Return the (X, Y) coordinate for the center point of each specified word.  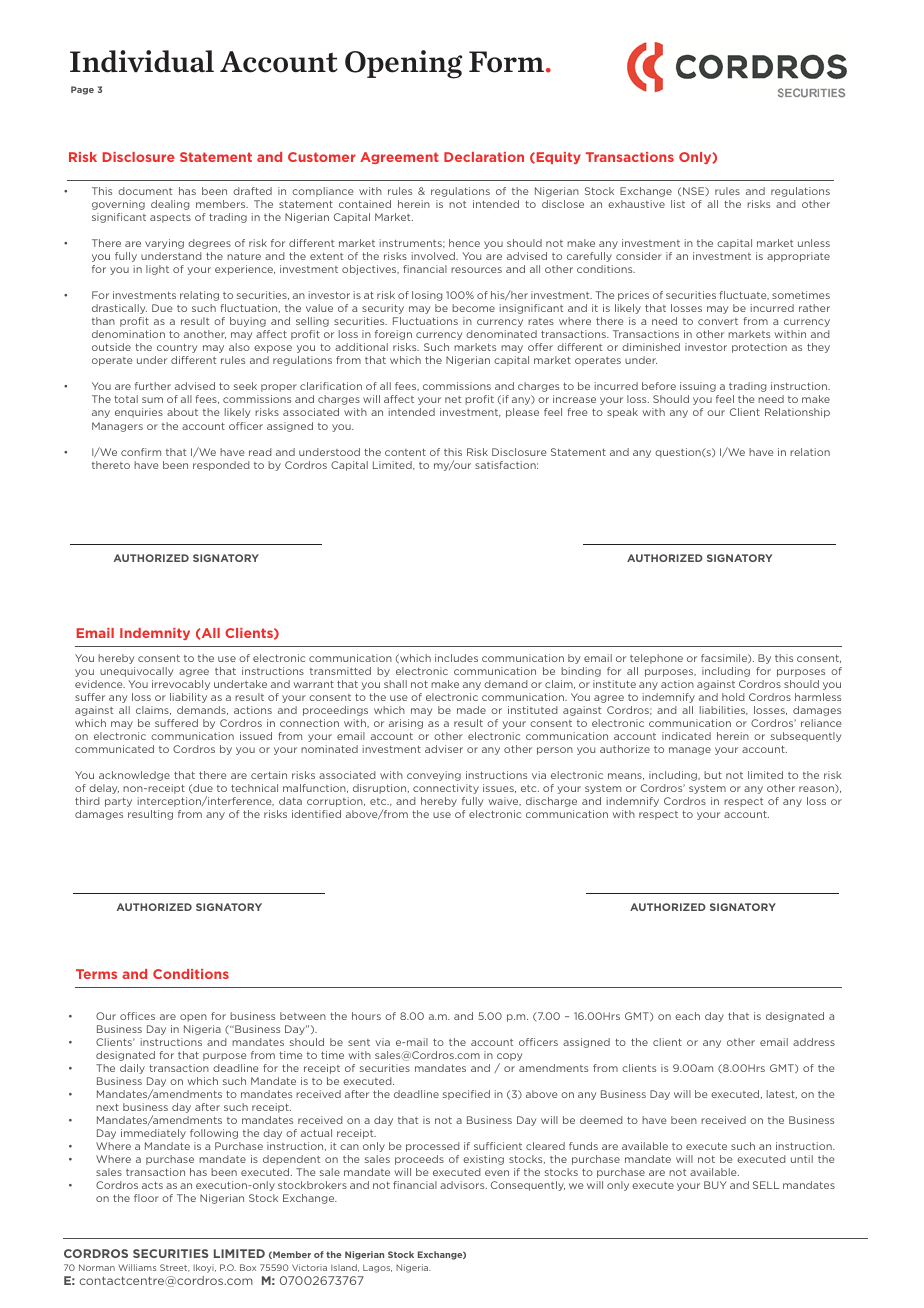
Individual (142, 61)
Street (175, 1268)
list (678, 204)
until (802, 1159)
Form (506, 62)
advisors (463, 1185)
